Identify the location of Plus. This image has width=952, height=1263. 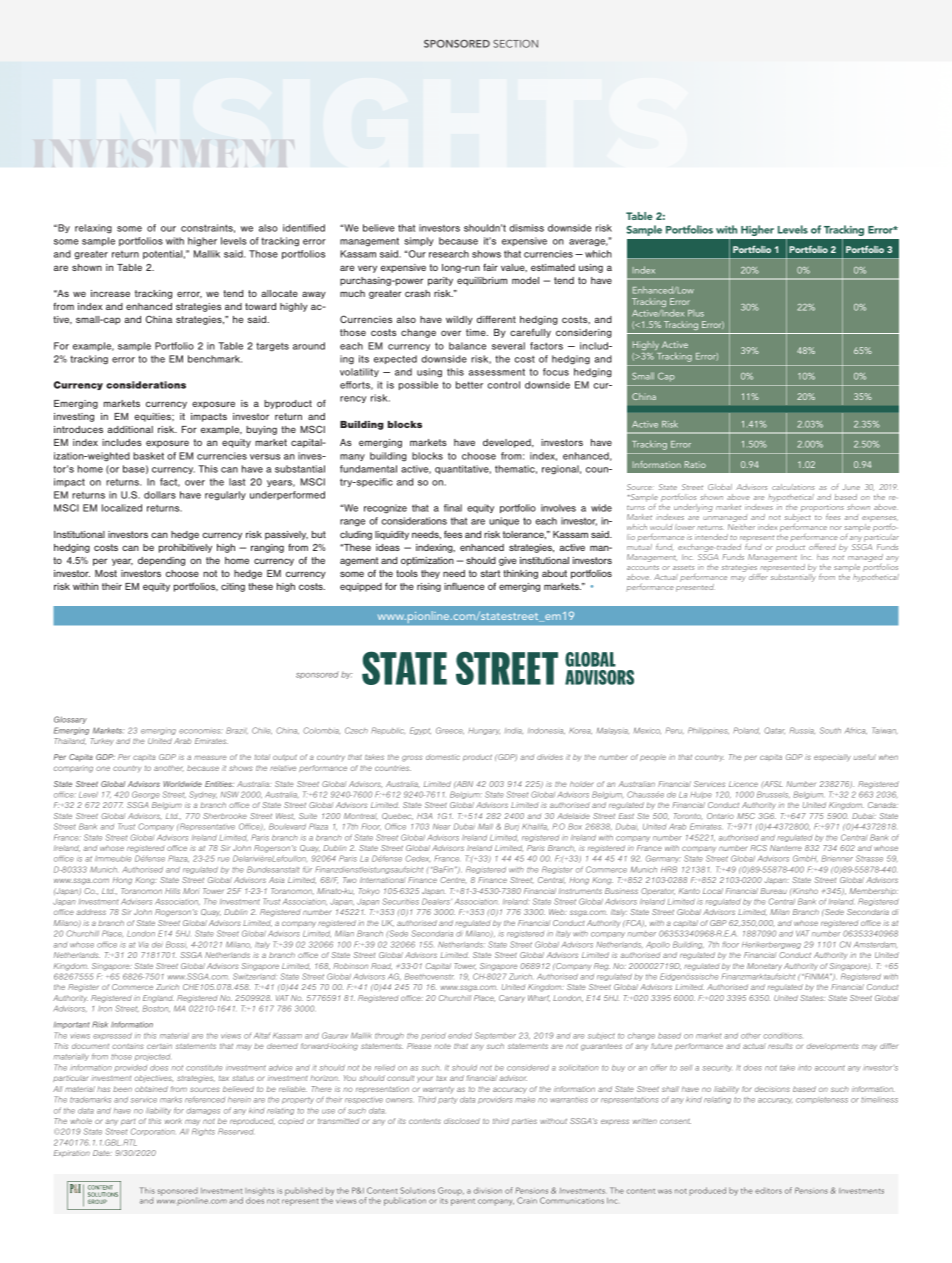
(696, 313).
